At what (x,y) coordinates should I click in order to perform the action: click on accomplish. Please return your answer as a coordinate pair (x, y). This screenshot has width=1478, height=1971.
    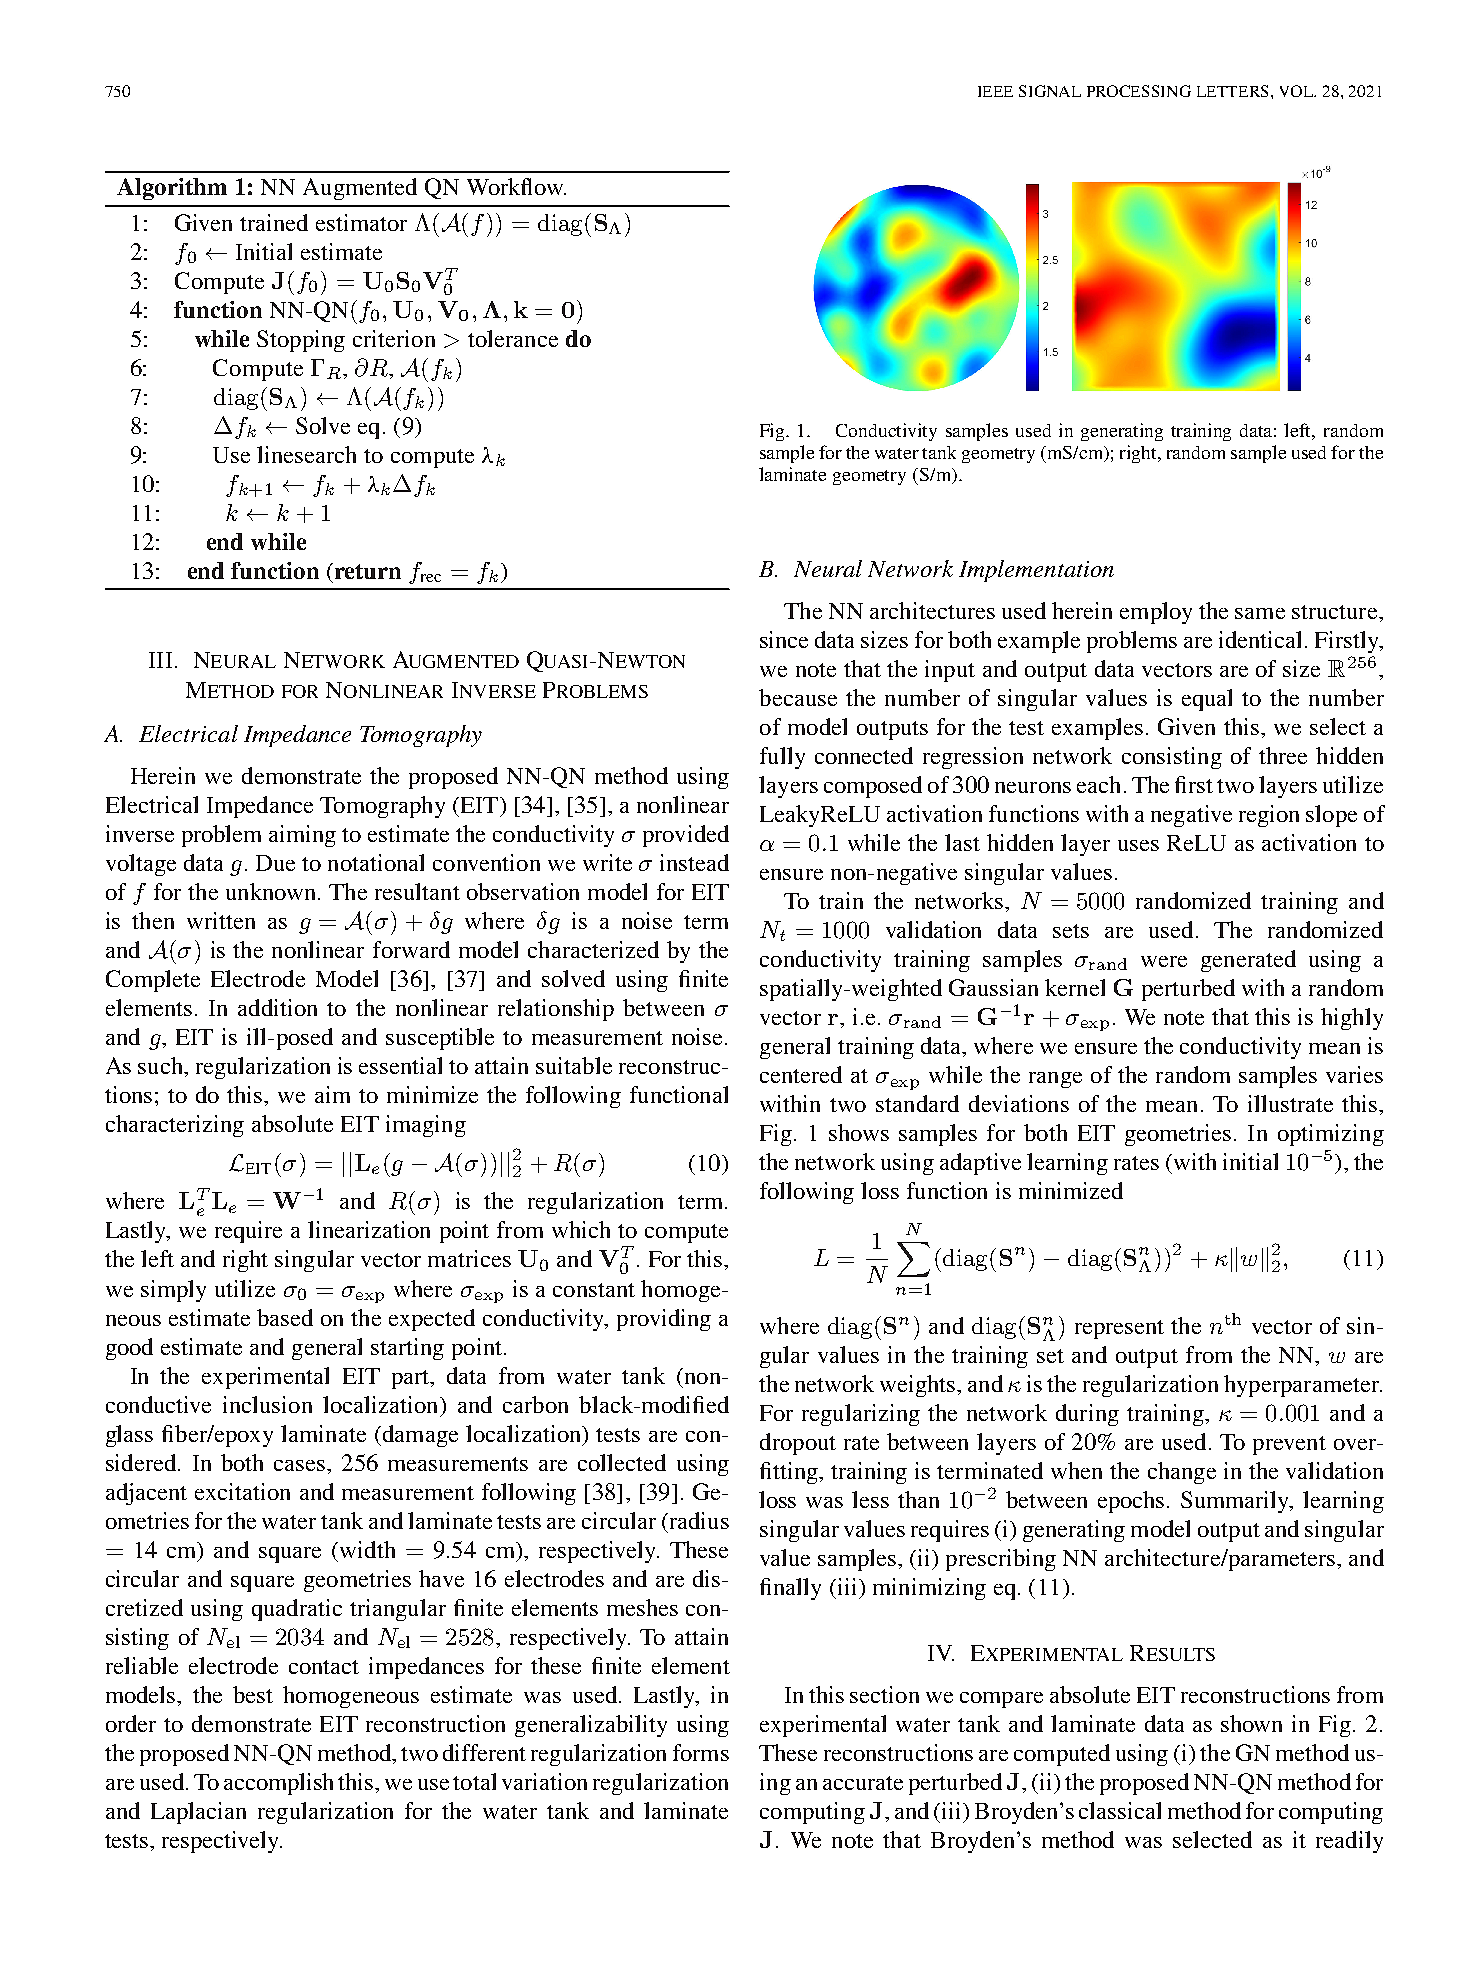
    Looking at the image, I should click on (278, 1784).
